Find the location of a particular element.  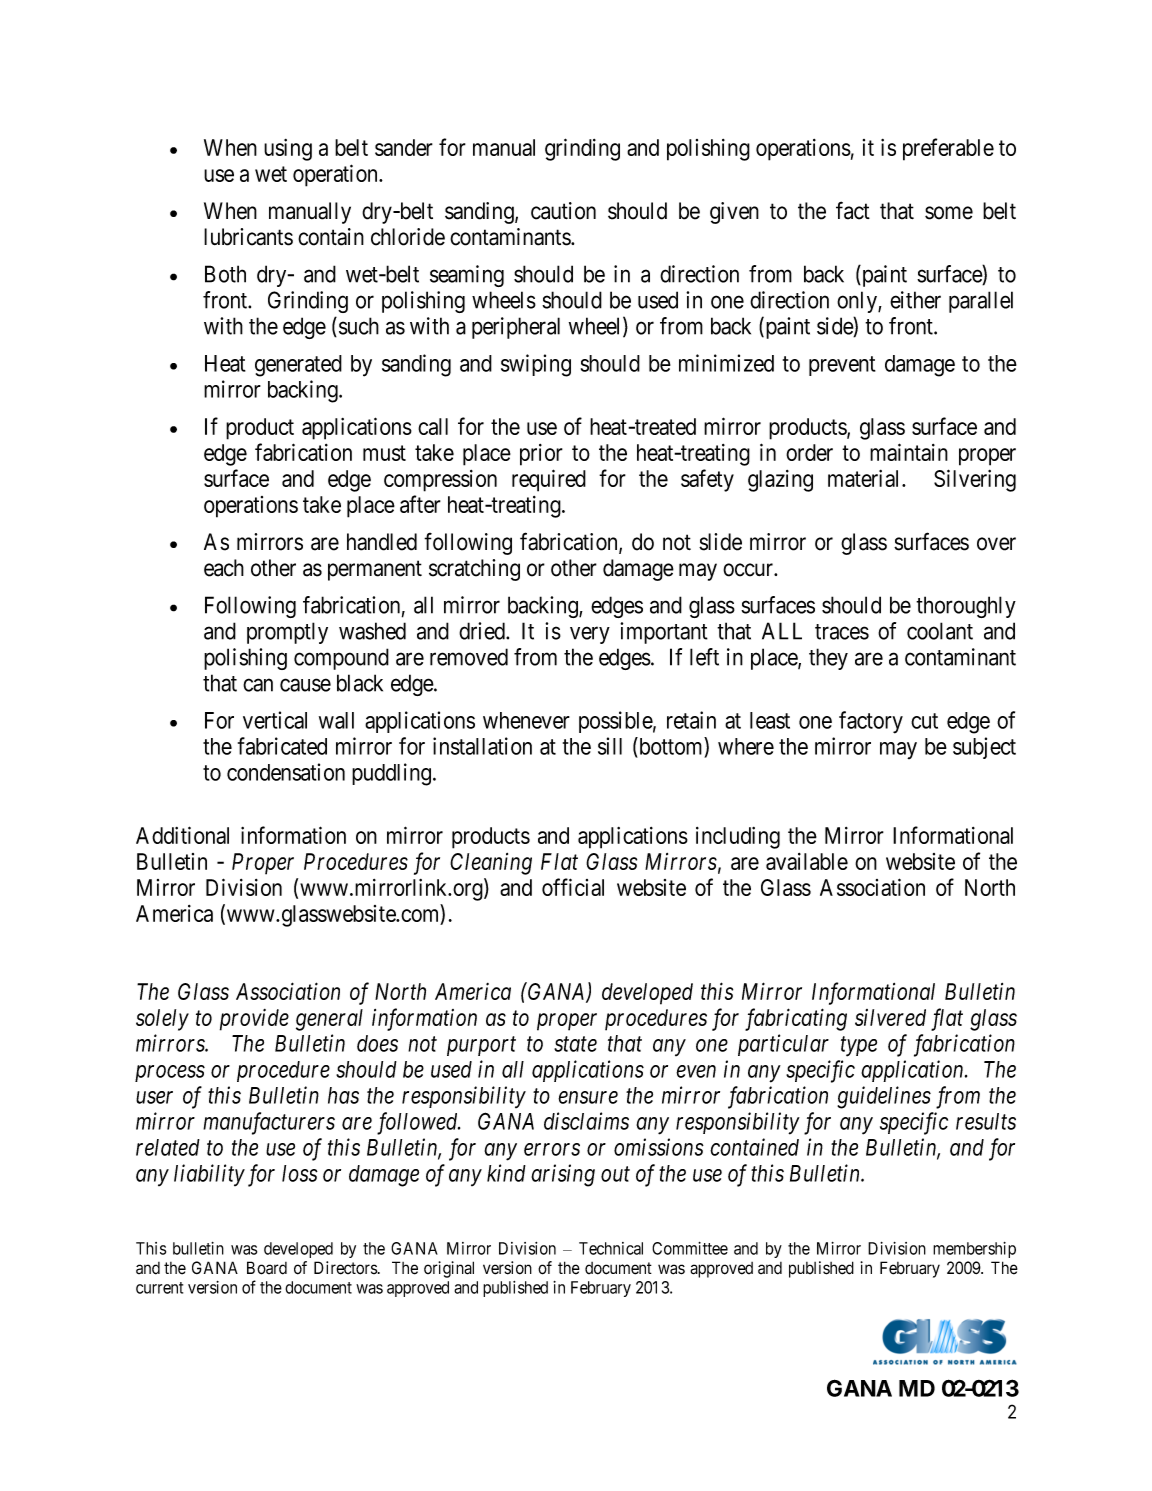

caution is located at coordinates (563, 211).
